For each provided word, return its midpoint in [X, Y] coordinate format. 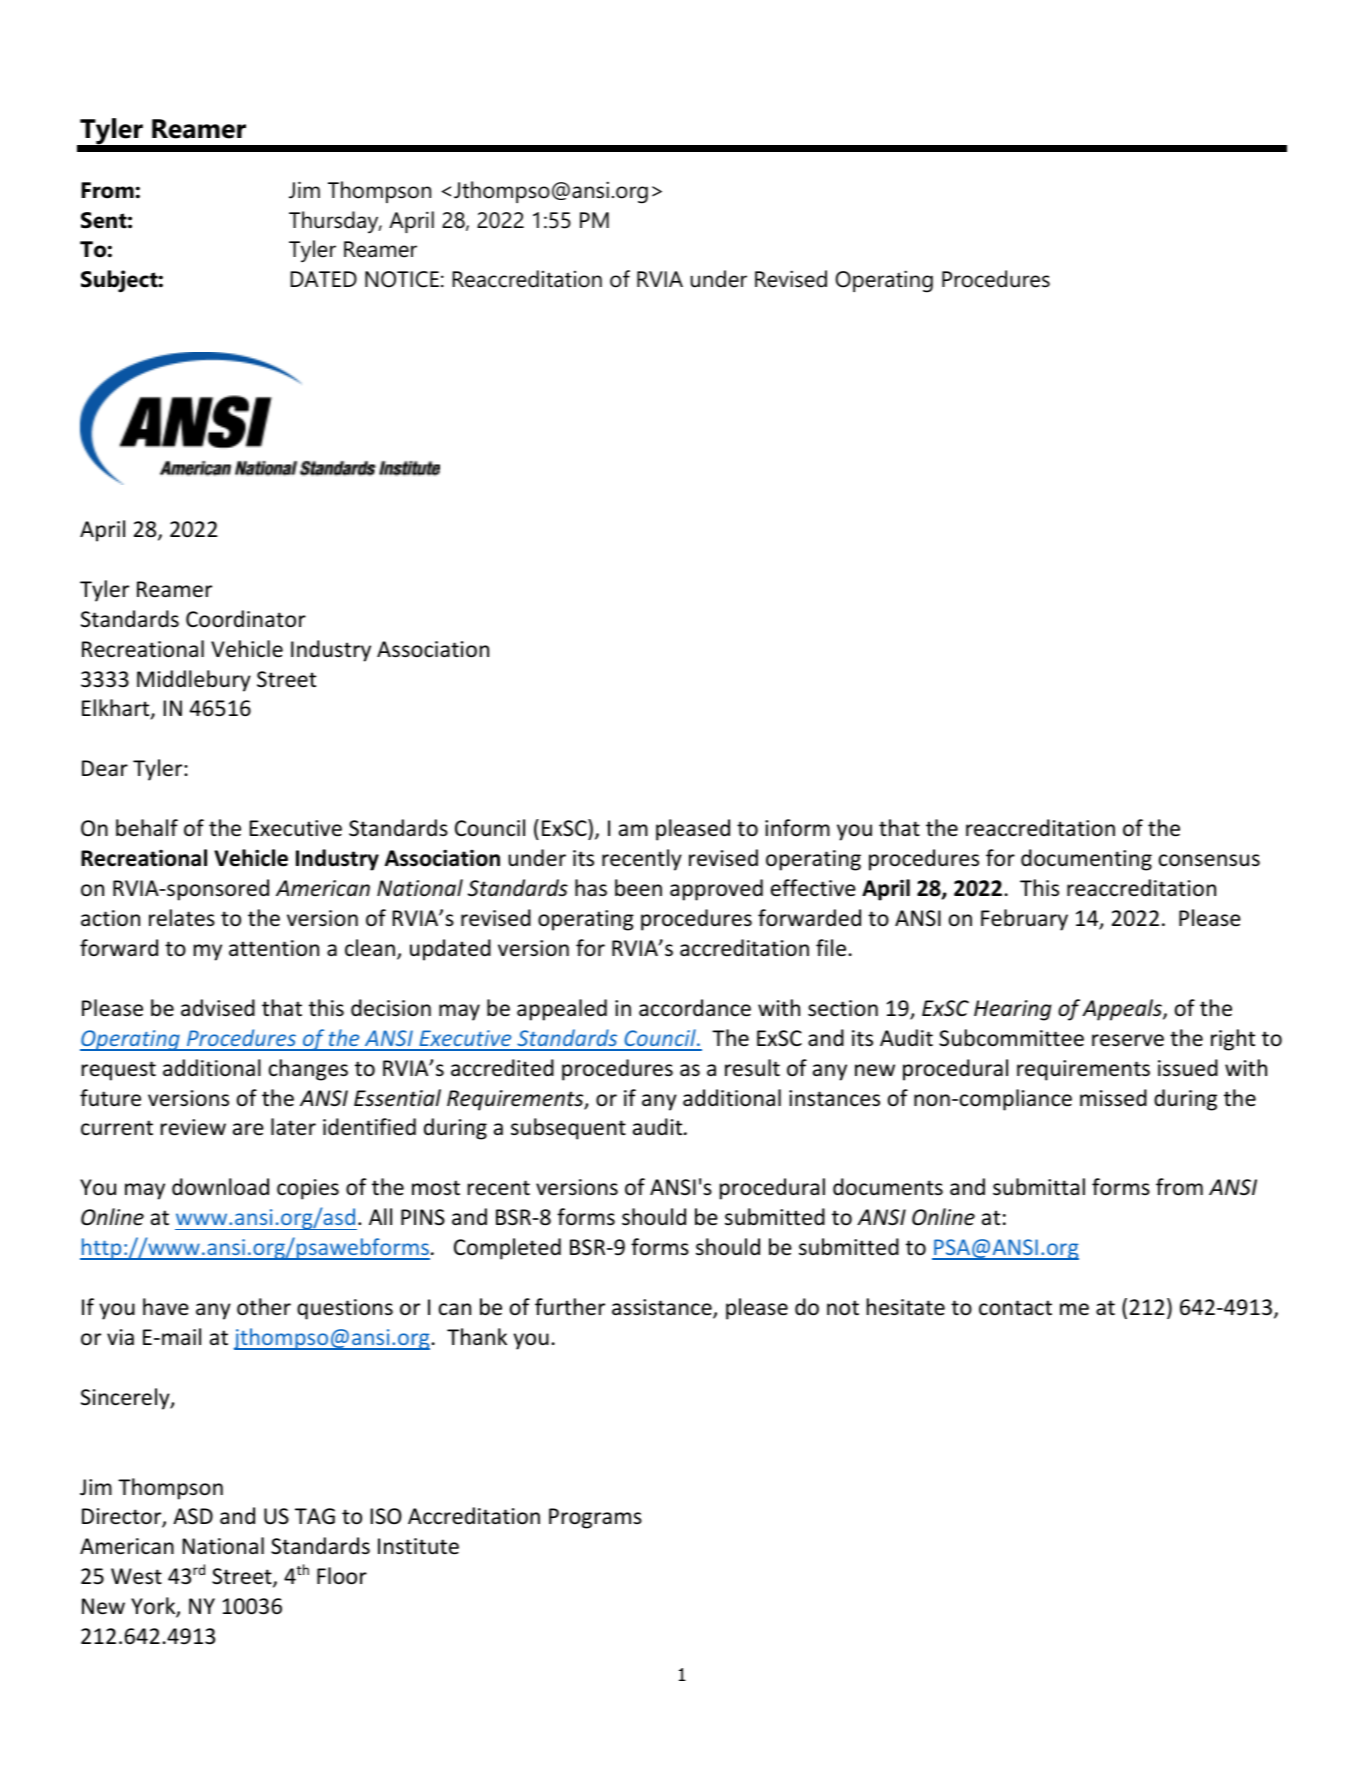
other [264, 1307]
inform [797, 828]
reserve [1128, 1040]
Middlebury [194, 681]
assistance [663, 1308]
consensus [1209, 860]
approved [716, 890]
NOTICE [402, 279]
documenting [1086, 860]
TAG [315, 1516]
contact [1015, 1308]
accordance [695, 1008]
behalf [147, 828]
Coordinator [246, 619]
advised [218, 1008]
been [638, 888]
